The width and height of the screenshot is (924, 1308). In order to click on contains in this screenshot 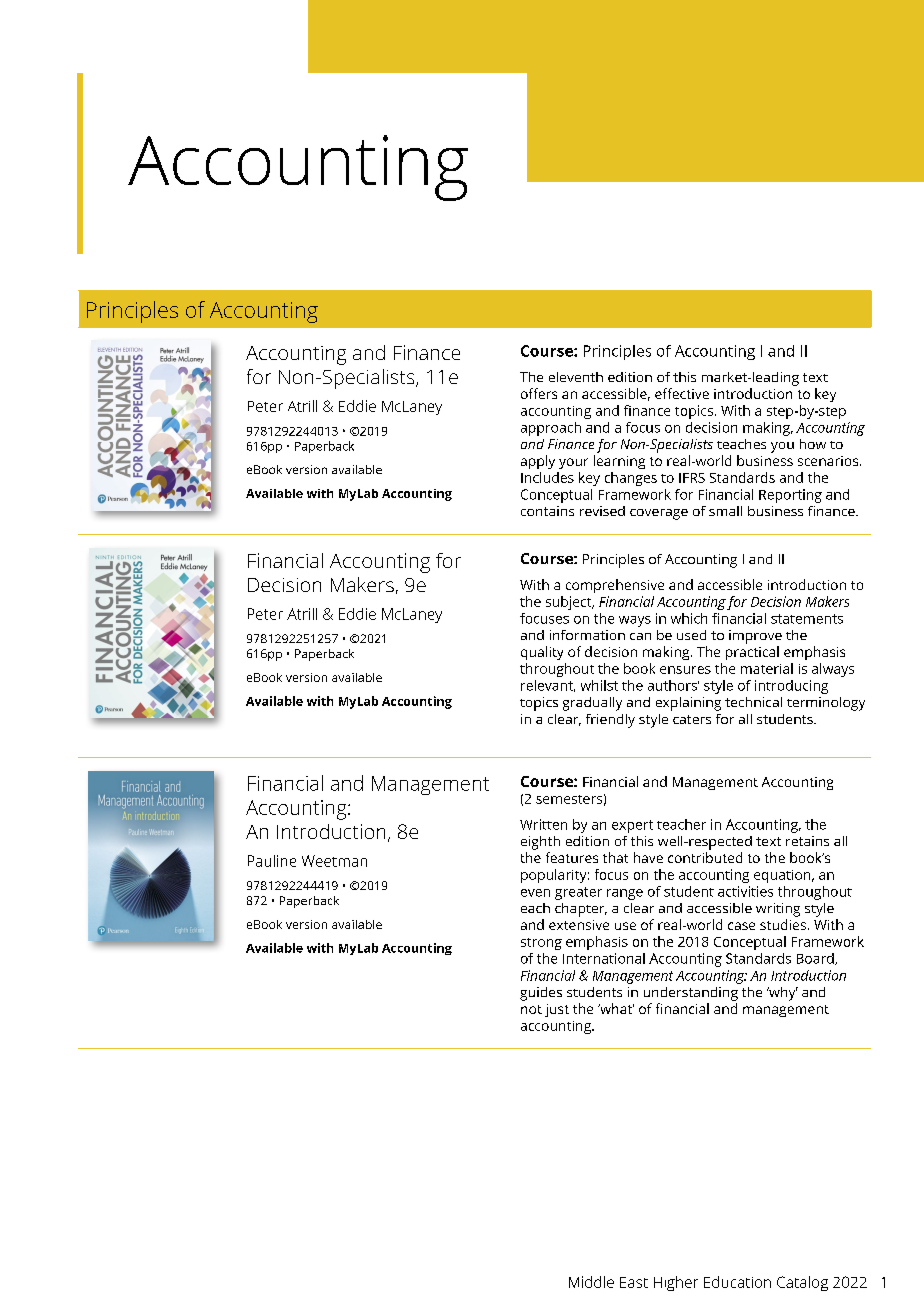, I will do `click(547, 511)`.
